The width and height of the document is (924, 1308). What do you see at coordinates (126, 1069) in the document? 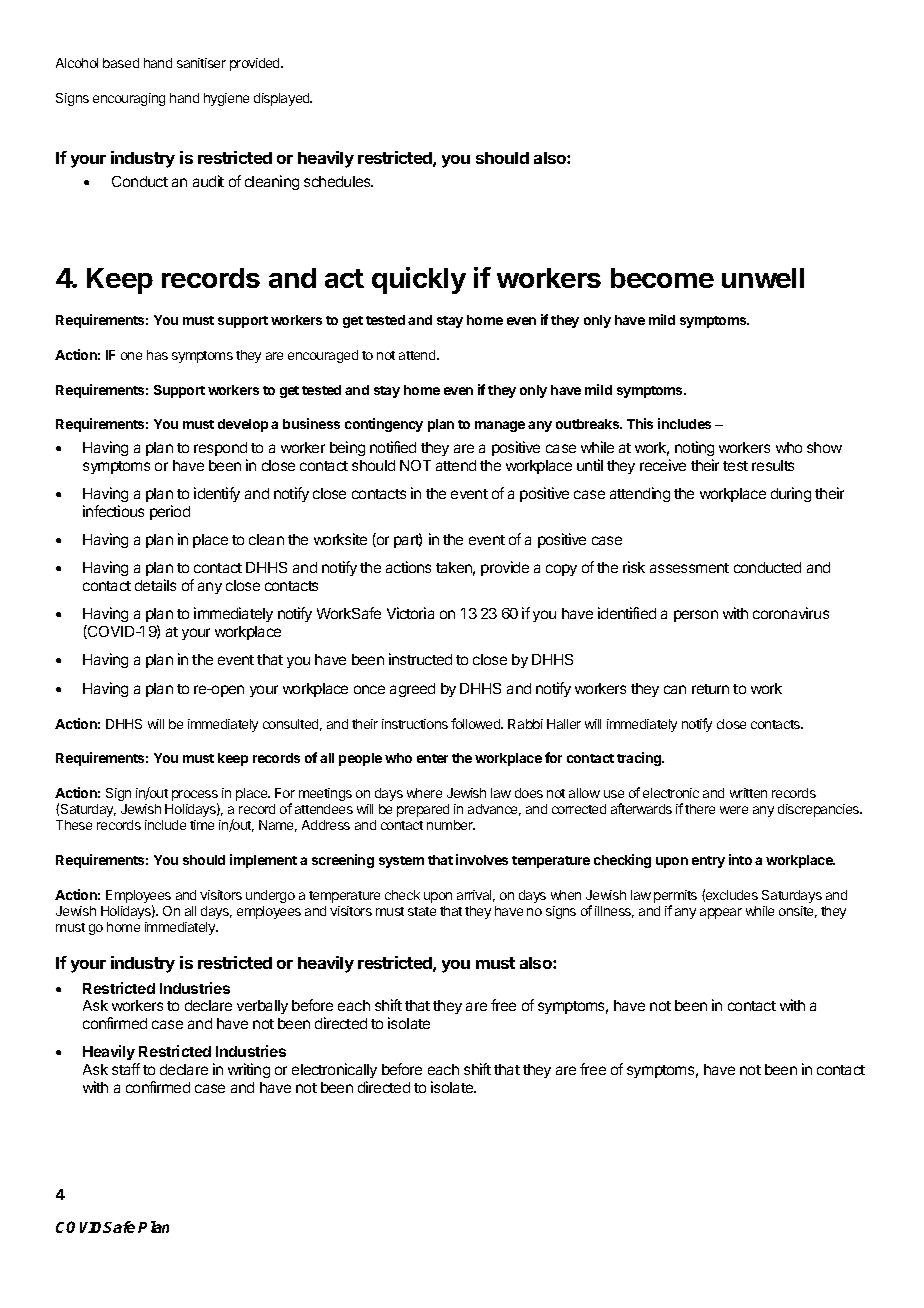
I see `staff` at bounding box center [126, 1069].
